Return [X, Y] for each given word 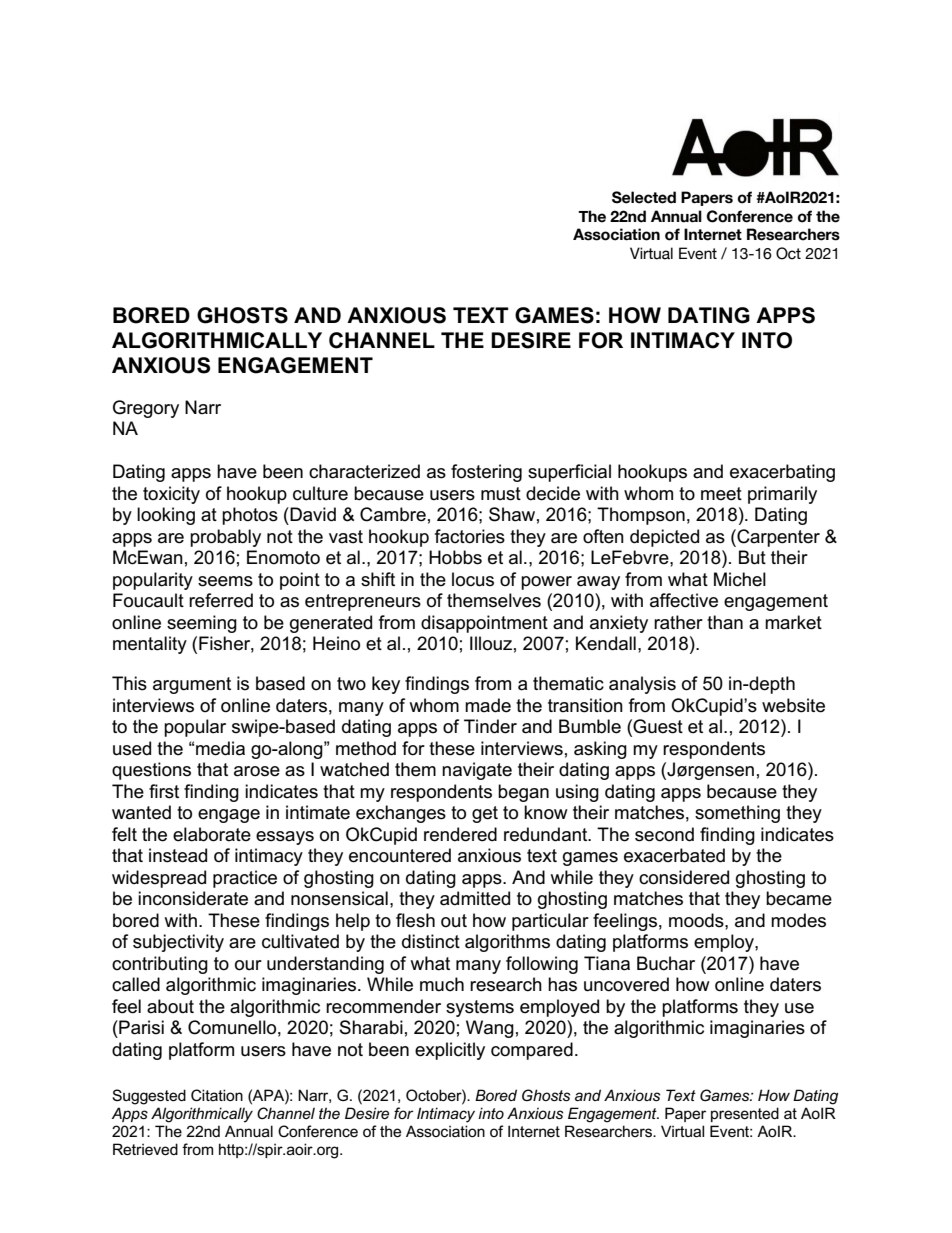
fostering [486, 473]
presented [745, 1114]
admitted [475, 898]
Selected [644, 197]
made [488, 705]
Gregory [146, 409]
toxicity [171, 495]
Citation [217, 1095]
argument [192, 685]
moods [697, 920]
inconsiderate [193, 898]
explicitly [450, 1051]
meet [721, 494]
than [725, 622]
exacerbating [782, 473]
